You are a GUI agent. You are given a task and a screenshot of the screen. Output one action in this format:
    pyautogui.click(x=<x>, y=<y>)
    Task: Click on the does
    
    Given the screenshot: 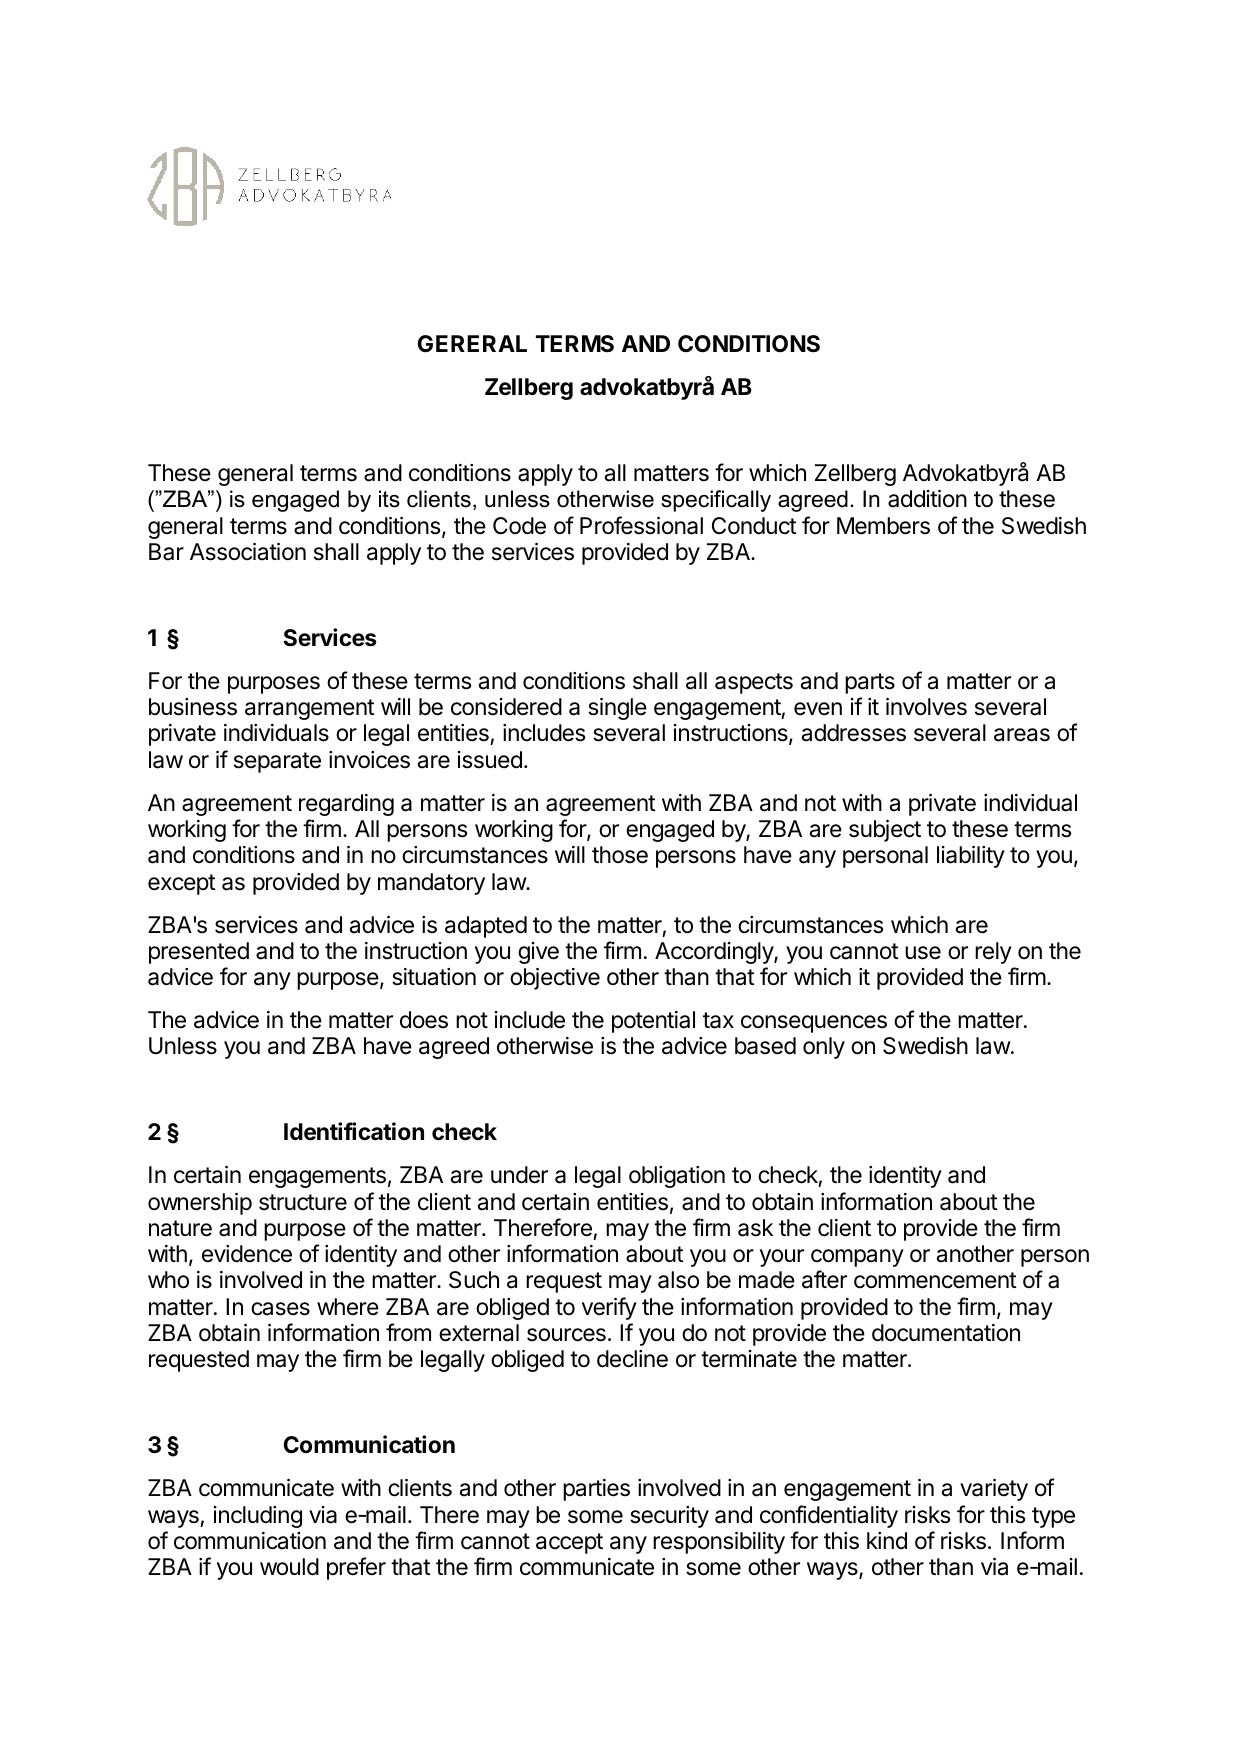 What is the action you would take?
    pyautogui.click(x=424, y=1020)
